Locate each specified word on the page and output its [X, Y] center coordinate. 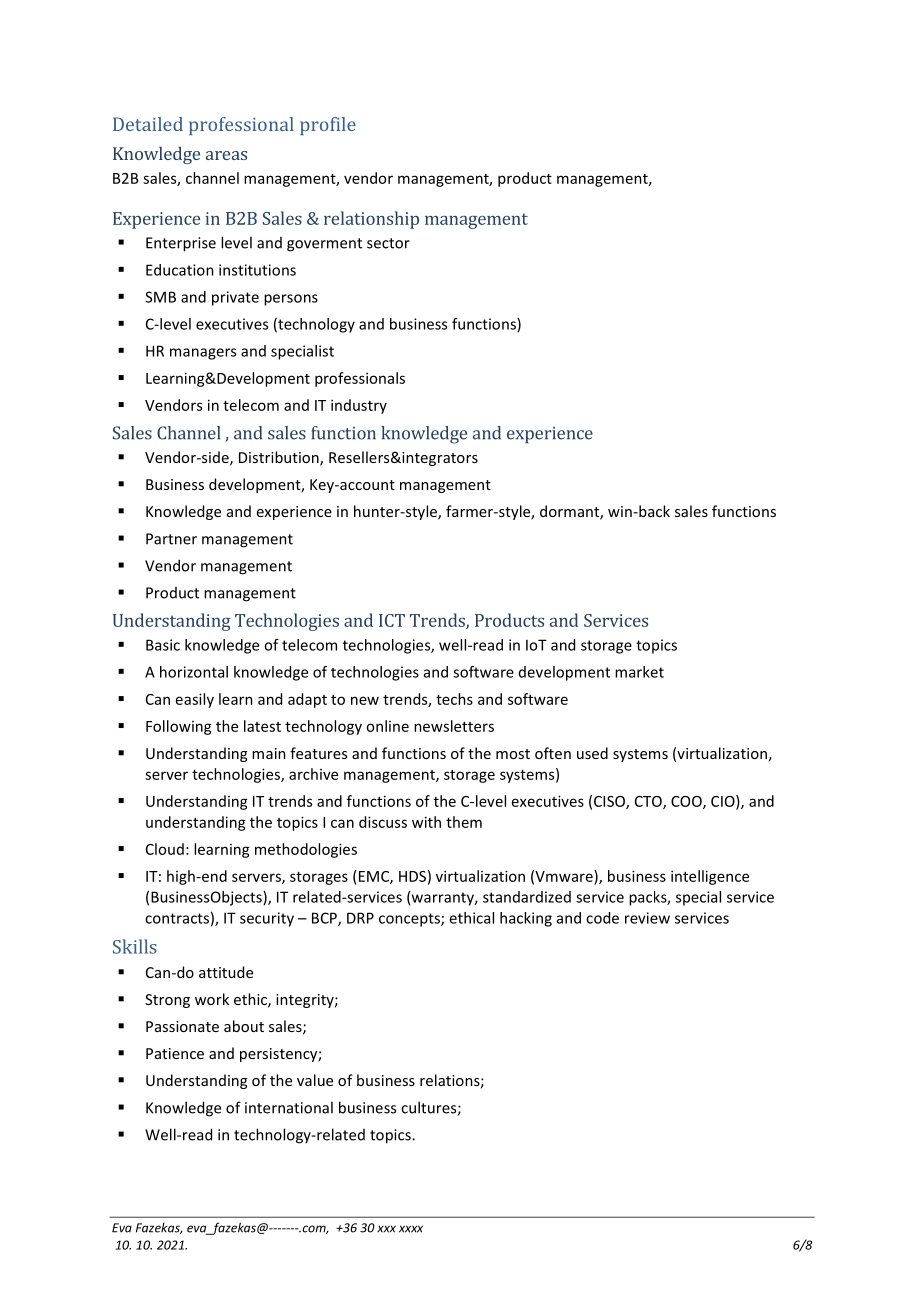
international [289, 1107]
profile [328, 126]
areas [226, 155]
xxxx [411, 1229]
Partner [171, 539]
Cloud [165, 849]
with [426, 822]
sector [388, 243]
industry [359, 406]
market [639, 672]
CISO [610, 802]
